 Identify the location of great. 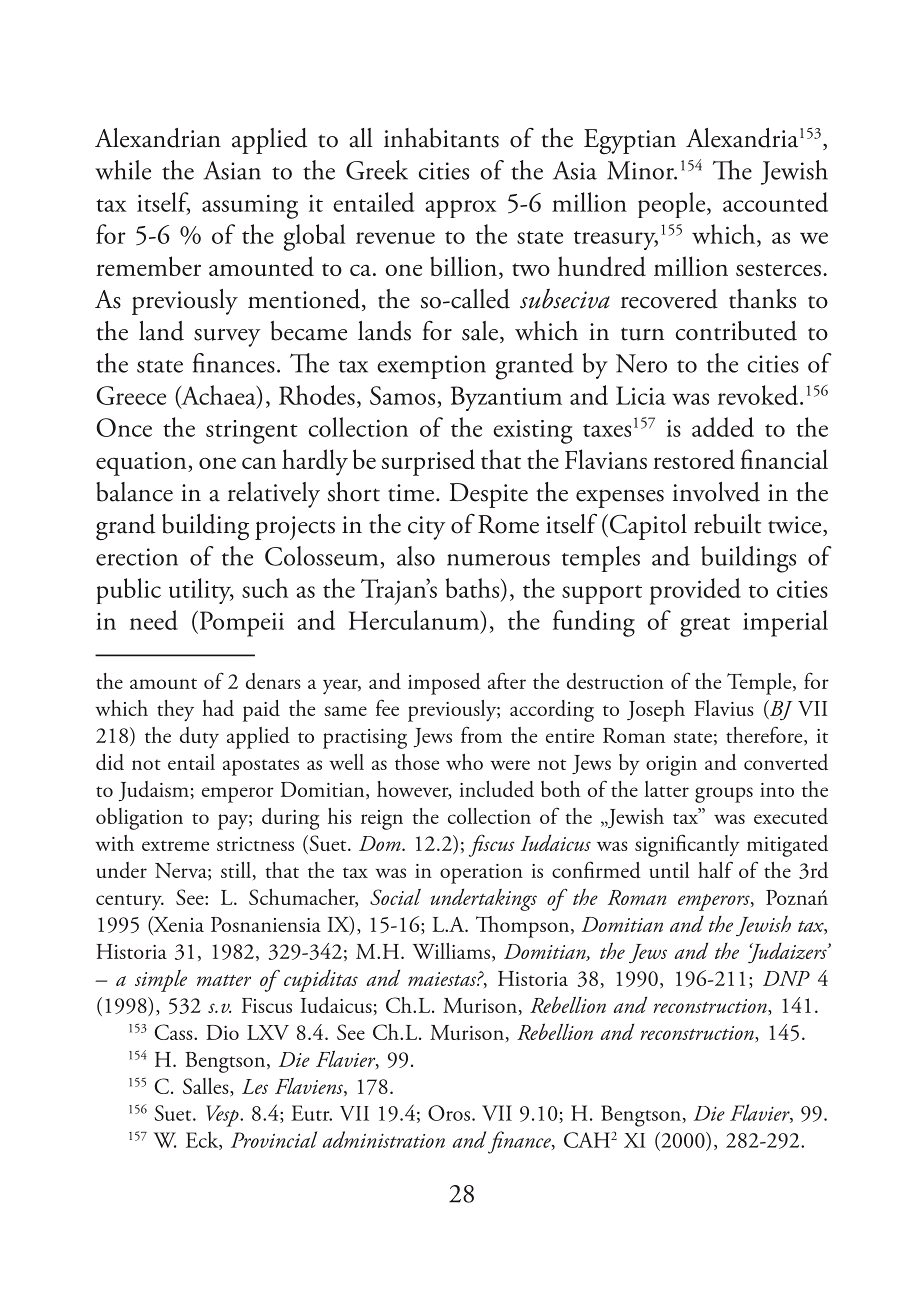
(705, 627).
